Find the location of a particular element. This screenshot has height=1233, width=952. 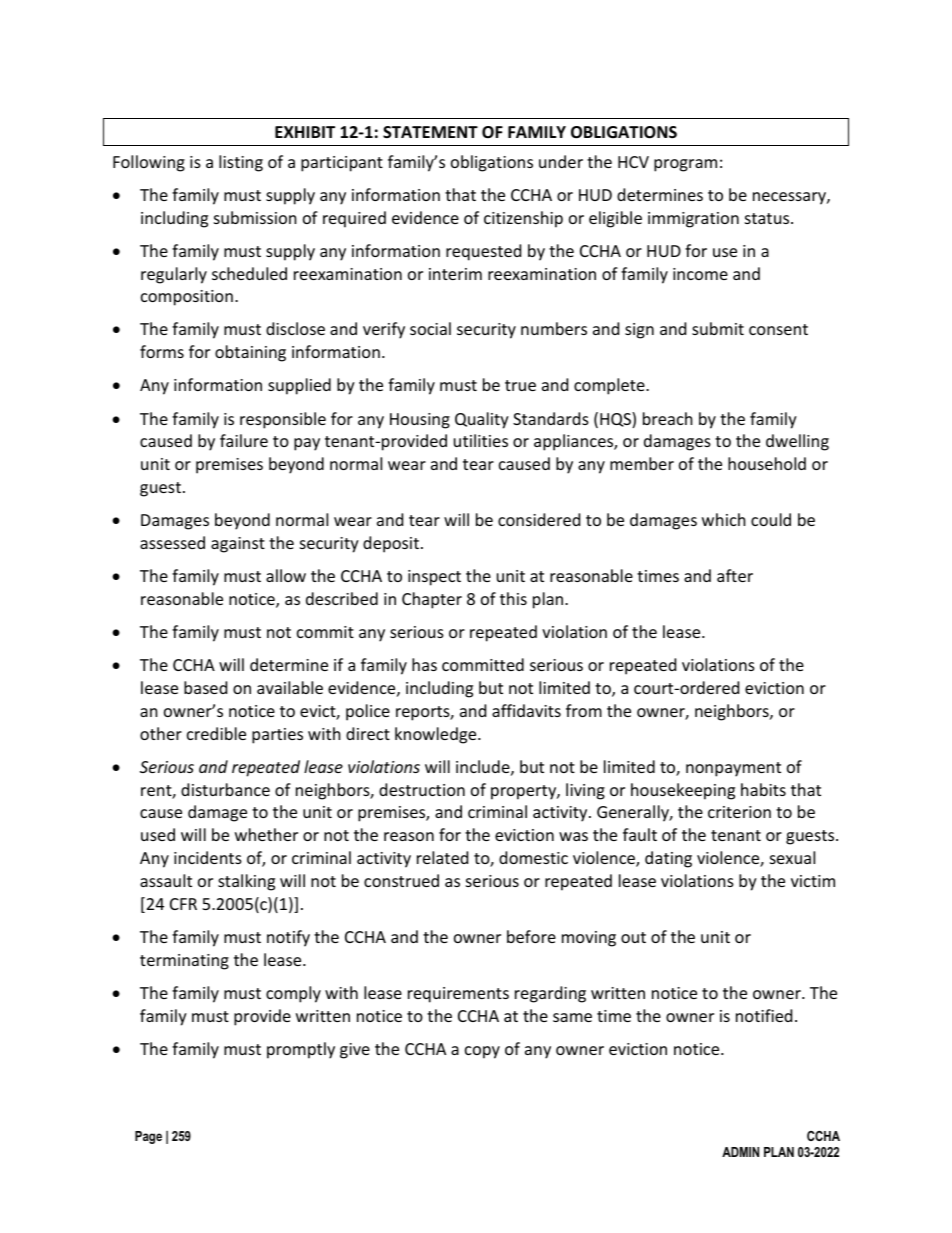

has is located at coordinates (424, 664).
